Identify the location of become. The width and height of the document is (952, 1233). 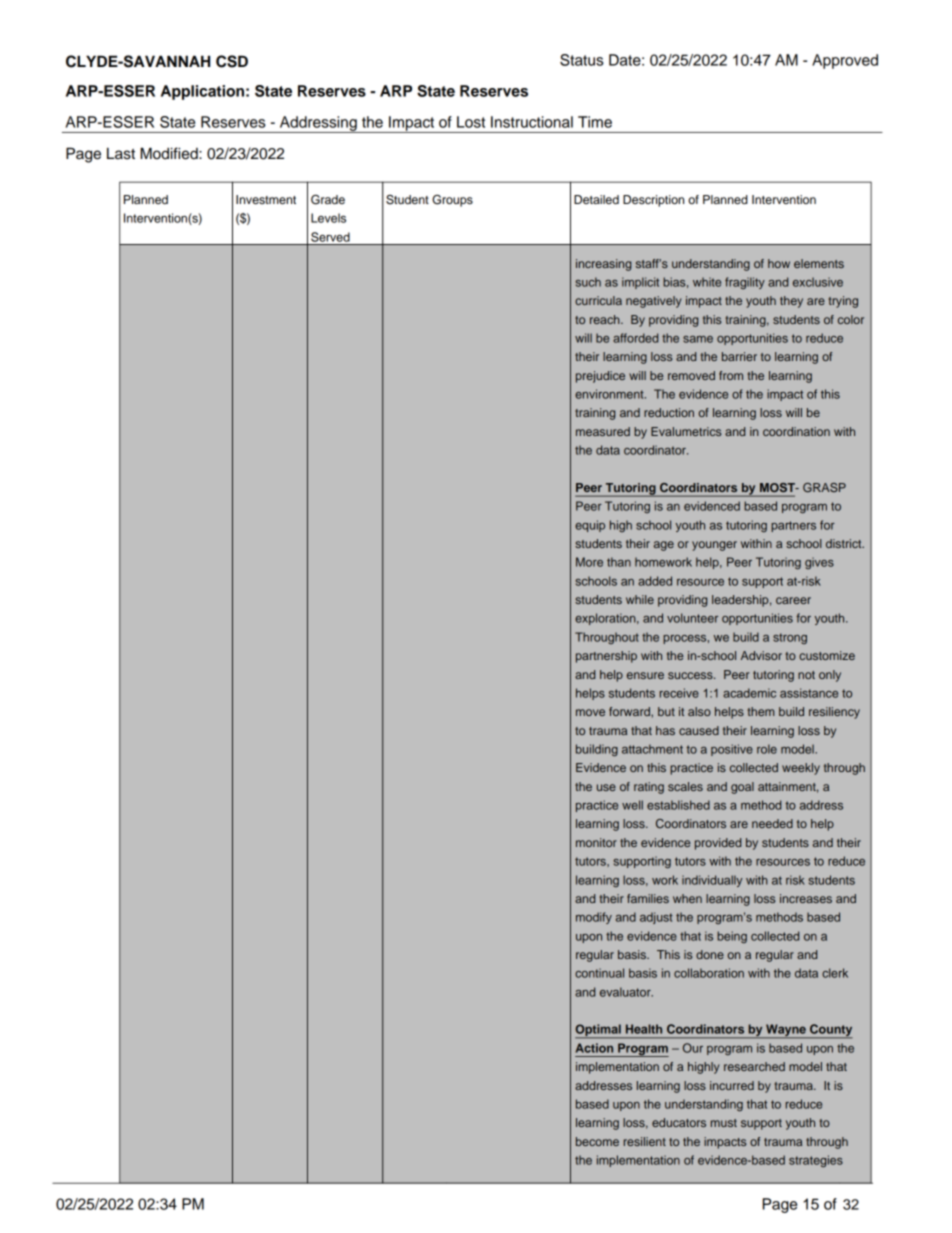
(597, 1141).
